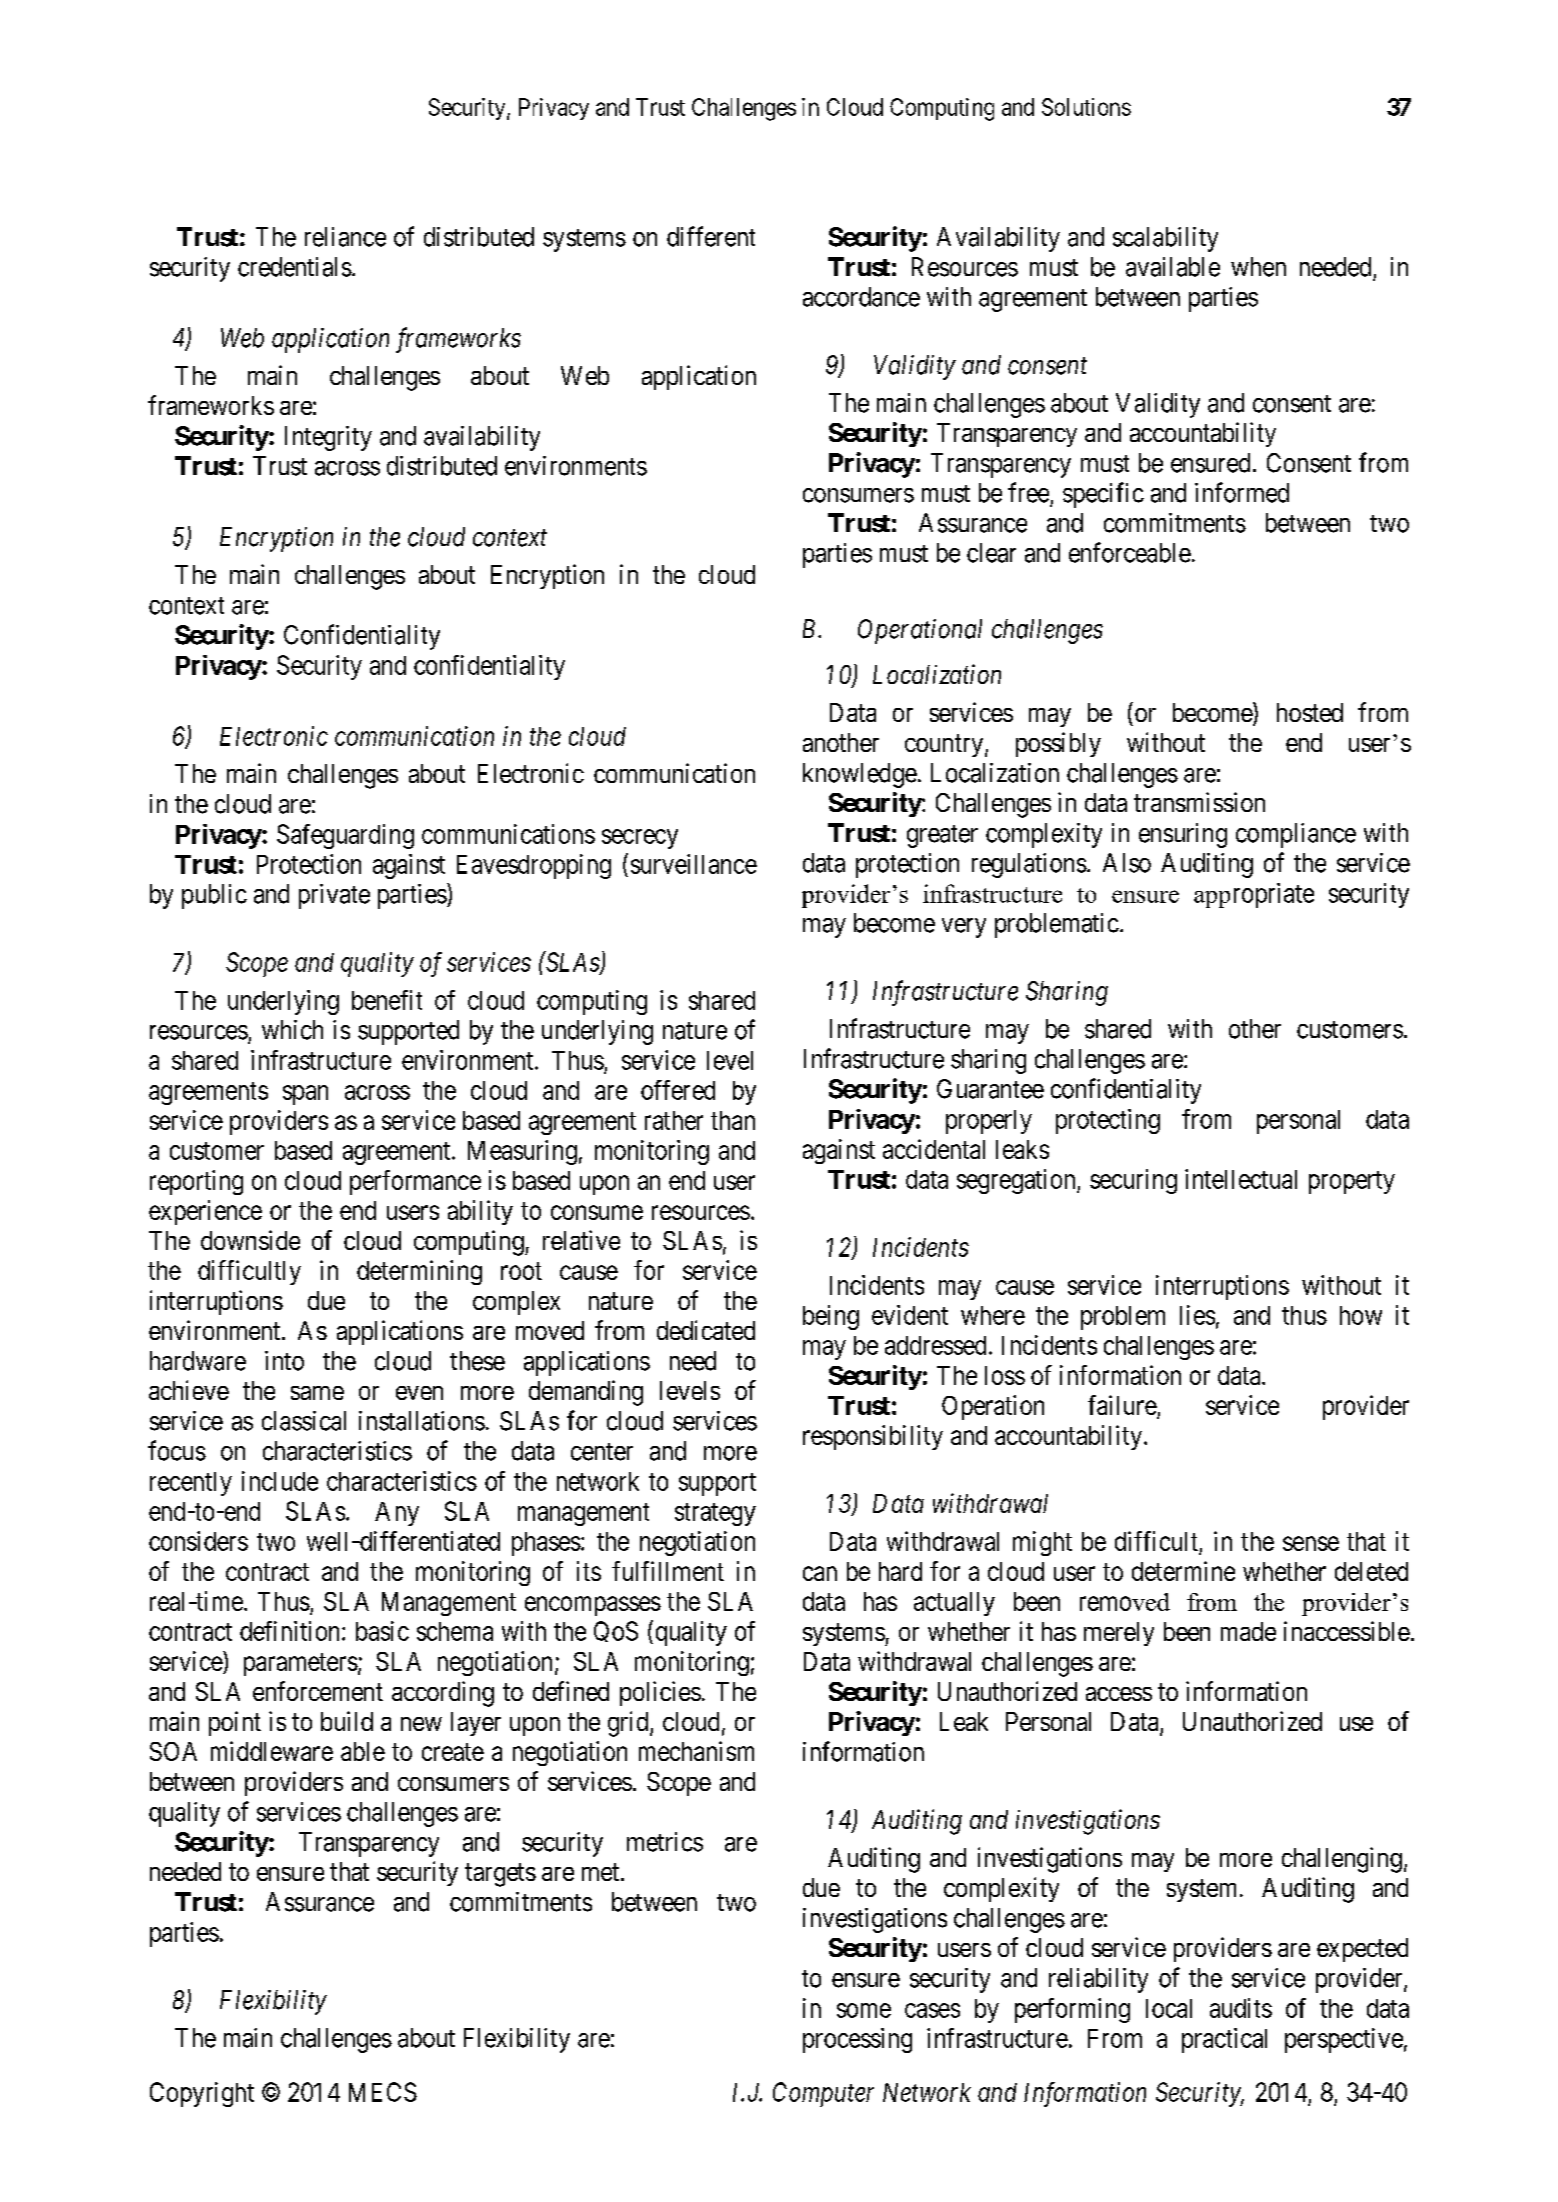  I want to click on reliance, so click(345, 237).
